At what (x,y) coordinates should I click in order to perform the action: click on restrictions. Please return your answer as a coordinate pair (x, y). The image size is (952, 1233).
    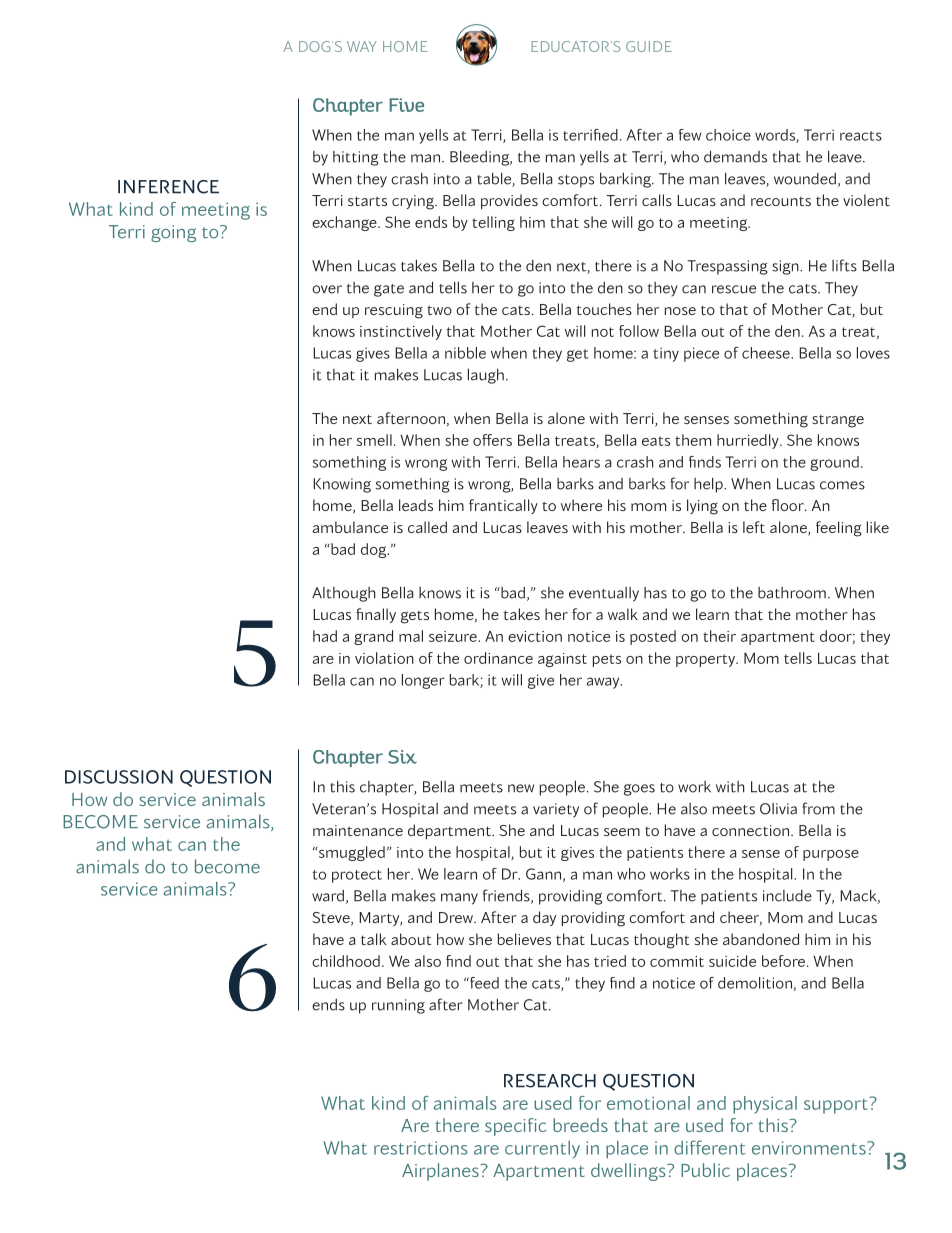
    Looking at the image, I should click on (421, 1148).
